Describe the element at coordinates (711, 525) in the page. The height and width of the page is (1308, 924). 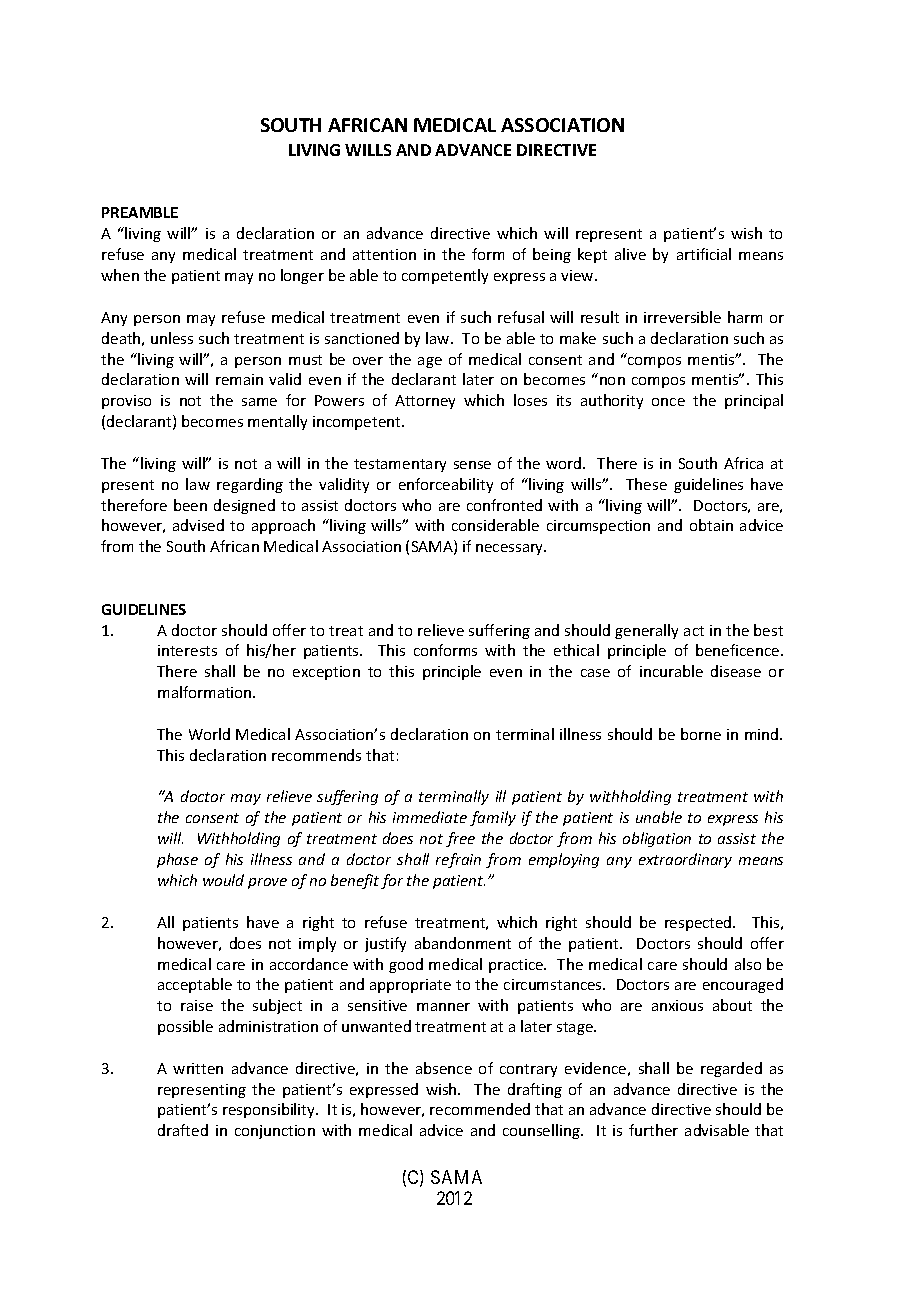
I see `obtain` at that location.
